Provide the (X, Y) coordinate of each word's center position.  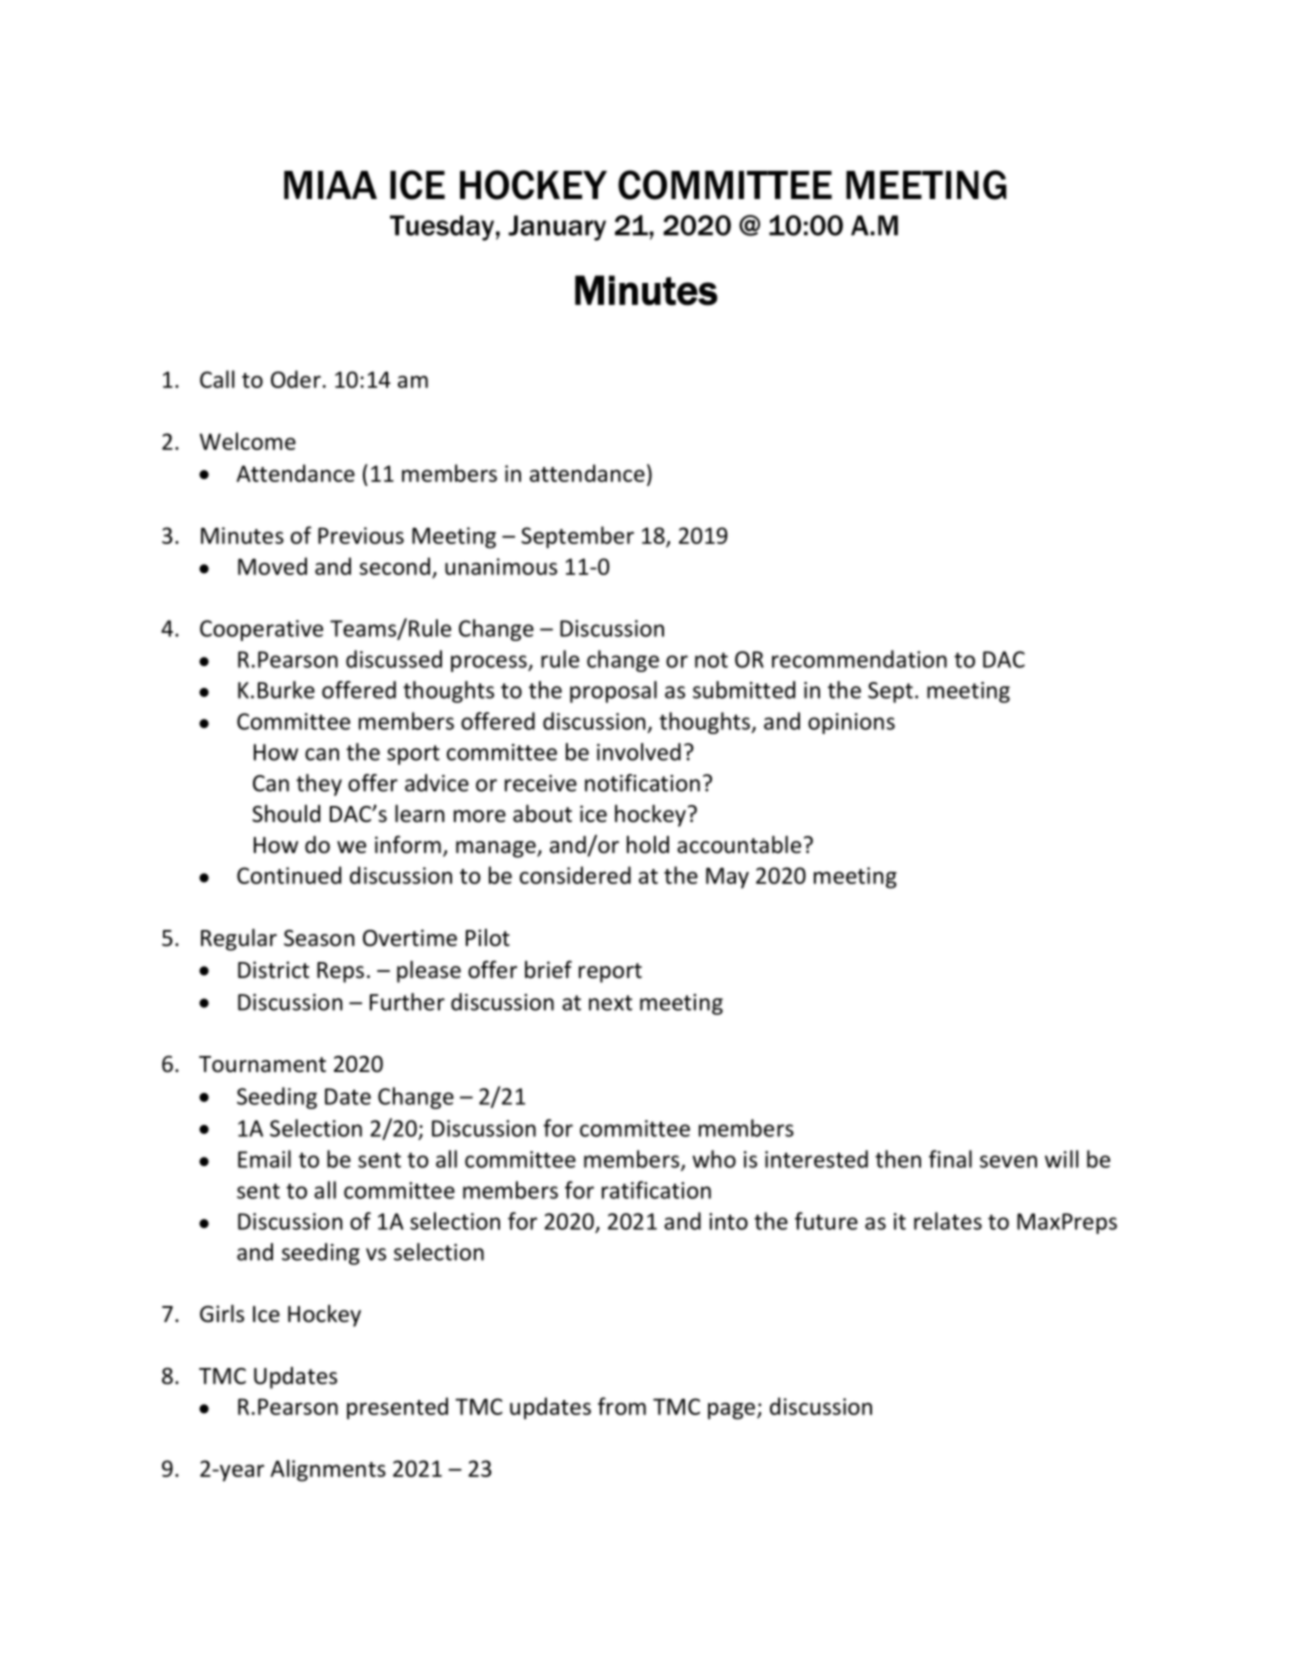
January (557, 228)
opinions (851, 723)
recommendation (859, 659)
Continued (289, 875)
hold (648, 845)
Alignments (328, 1470)
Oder (296, 379)
